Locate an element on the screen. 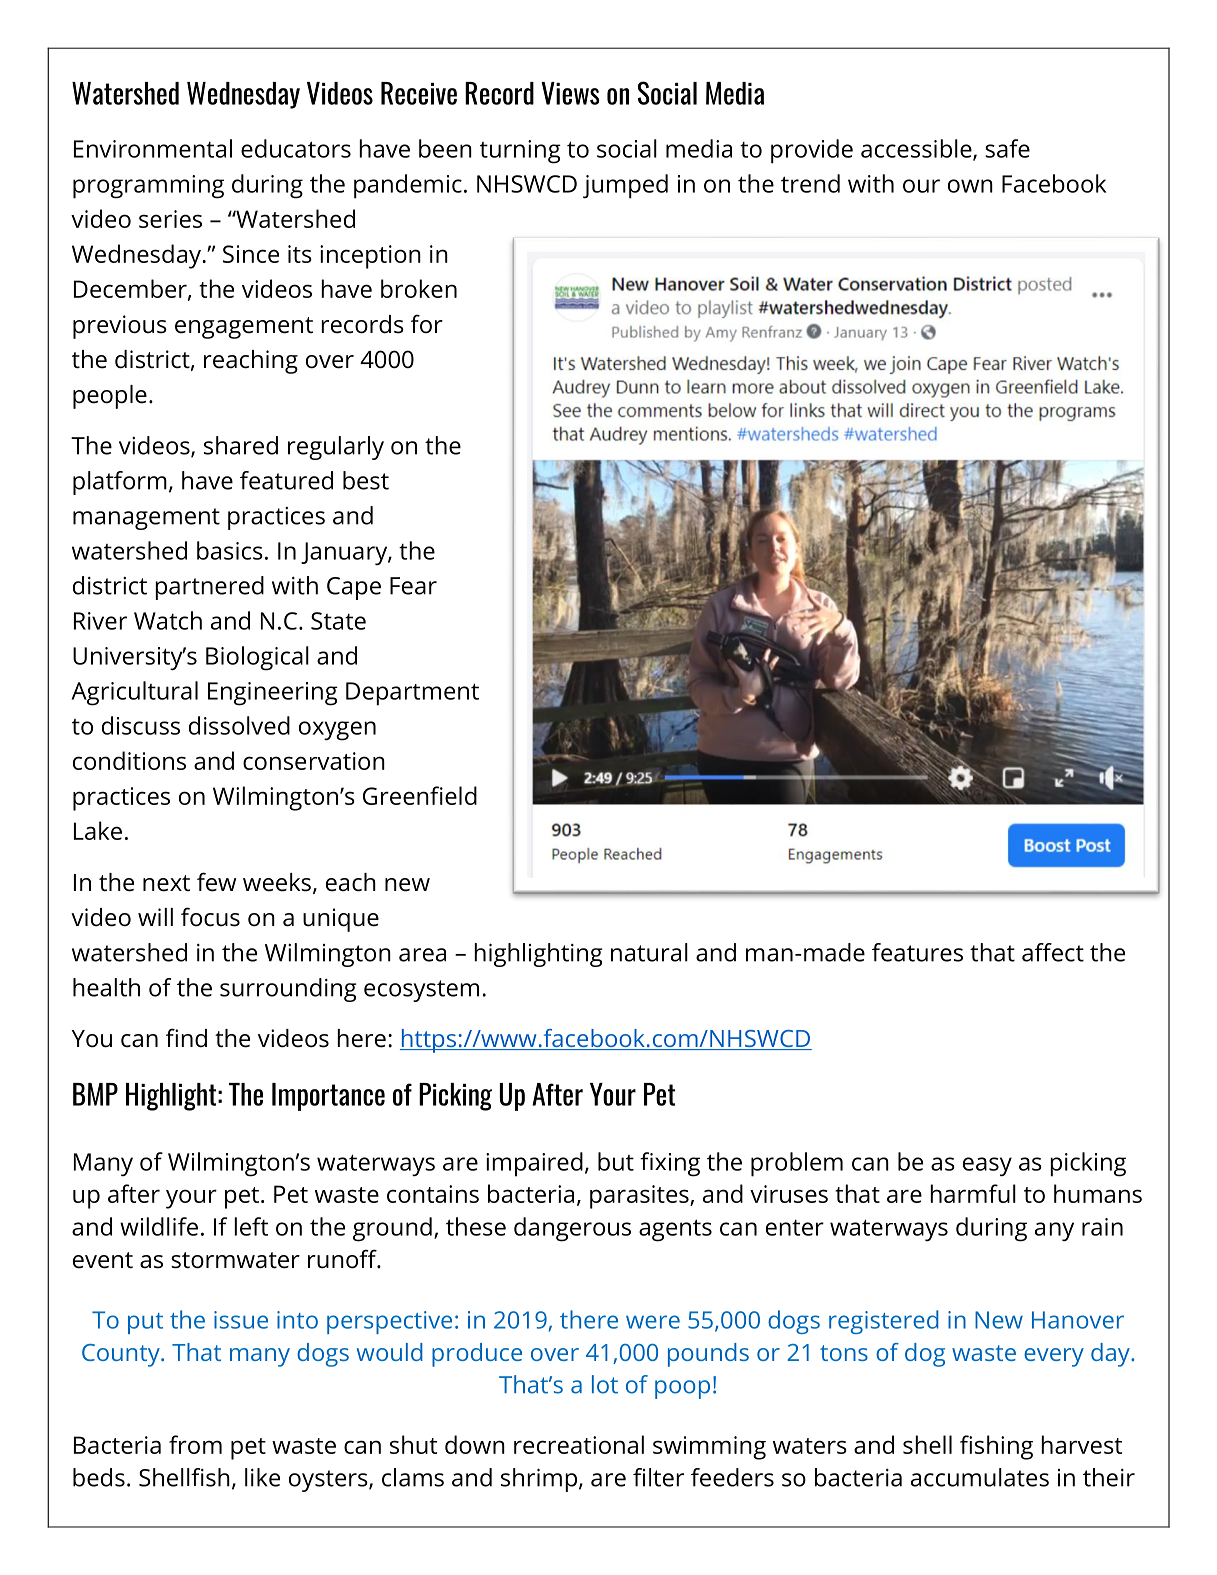 The width and height of the screenshot is (1217, 1575). Views is located at coordinates (570, 93).
